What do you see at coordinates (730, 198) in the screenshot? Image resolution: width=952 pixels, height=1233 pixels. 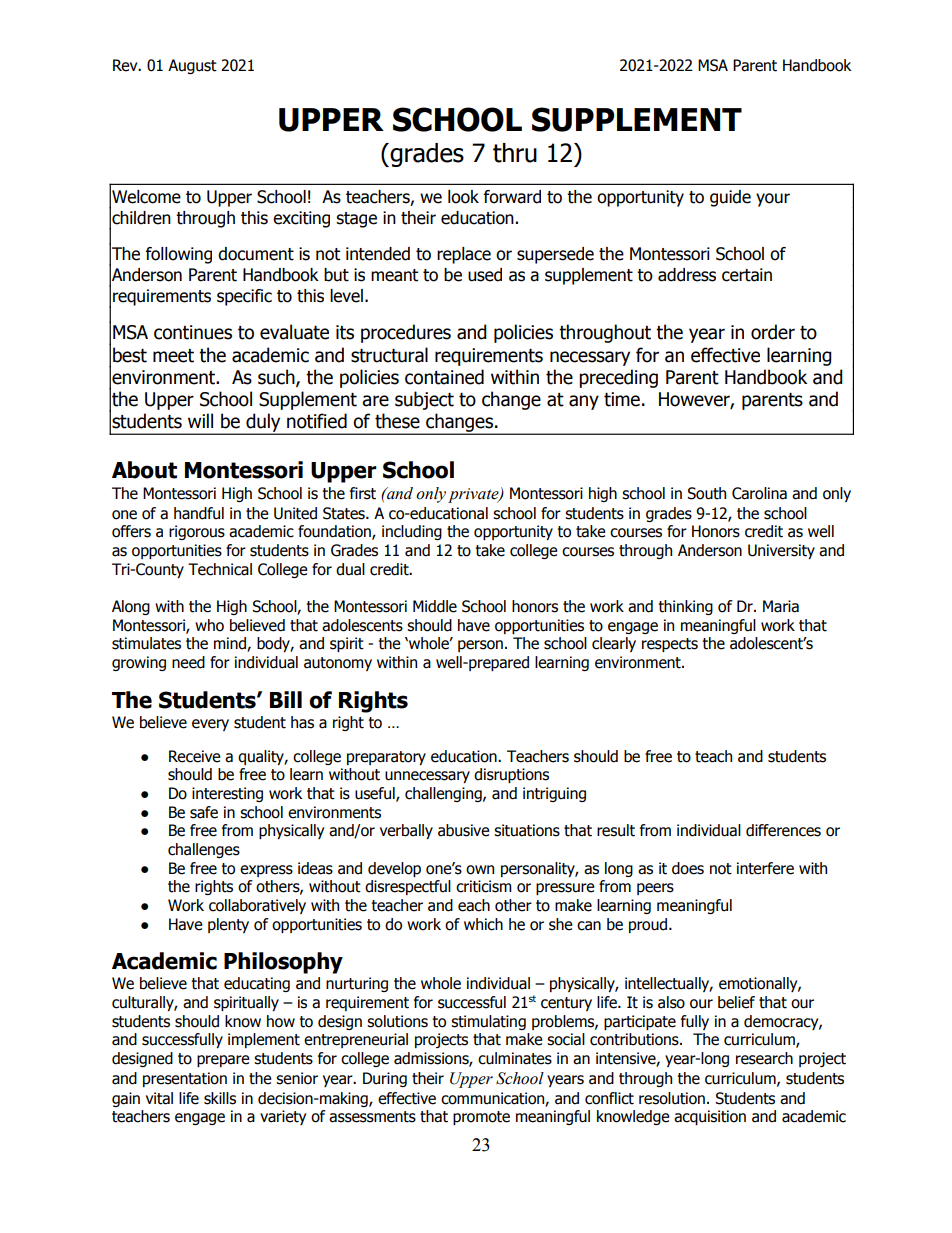 I see `guide` at bounding box center [730, 198].
